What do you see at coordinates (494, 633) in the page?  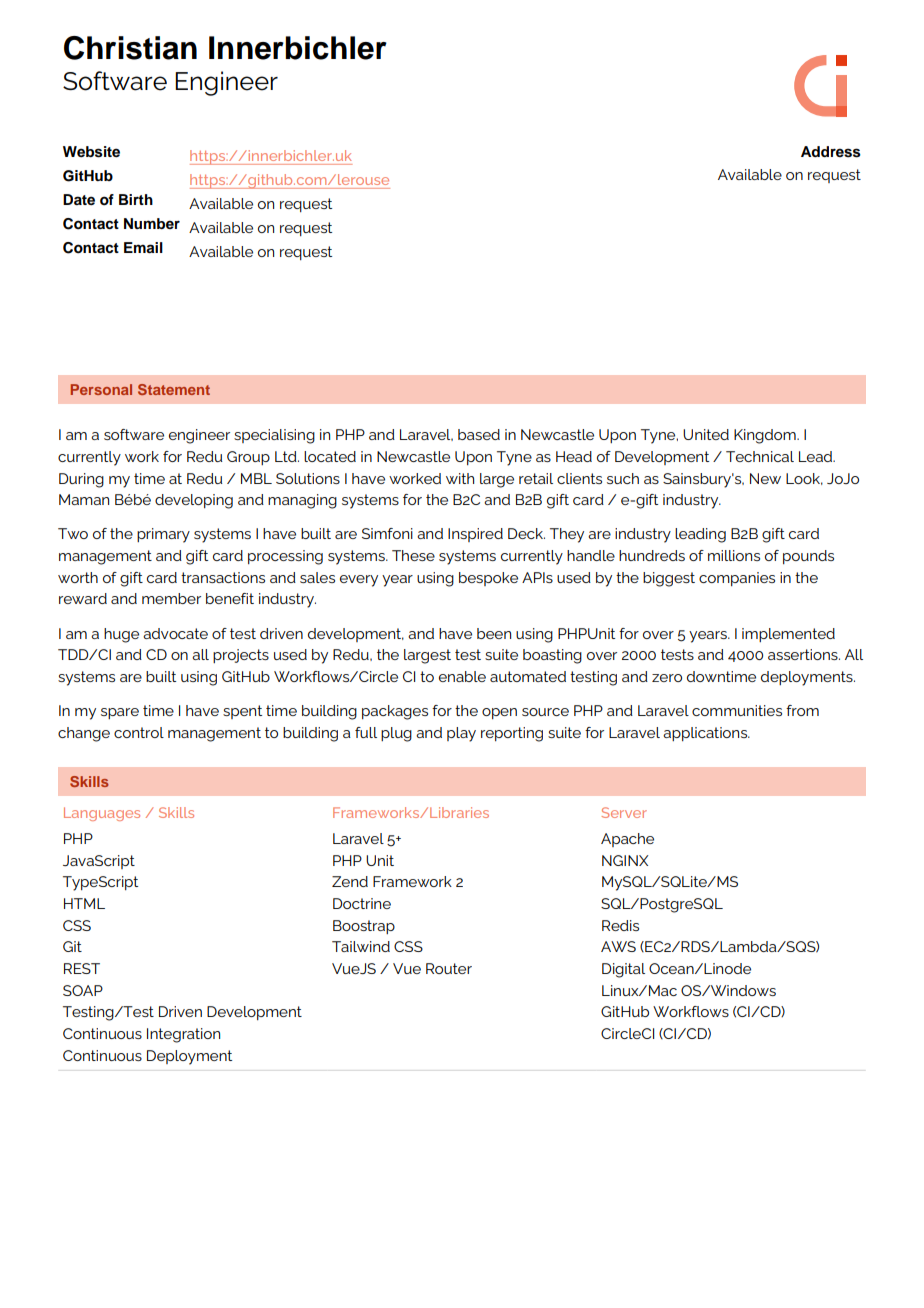 I see `been` at bounding box center [494, 633].
